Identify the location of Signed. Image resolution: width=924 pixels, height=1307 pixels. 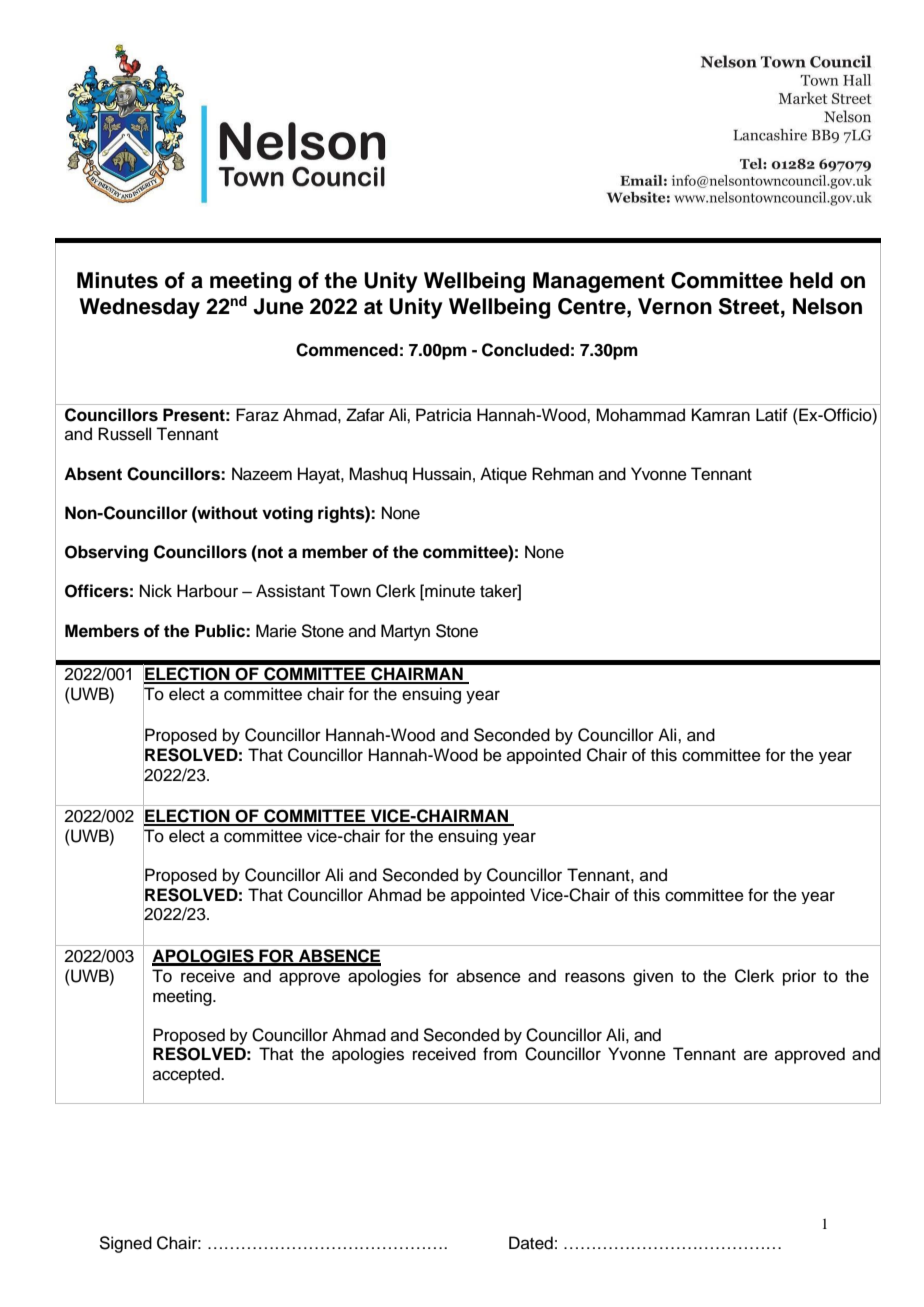
(125, 1244).
